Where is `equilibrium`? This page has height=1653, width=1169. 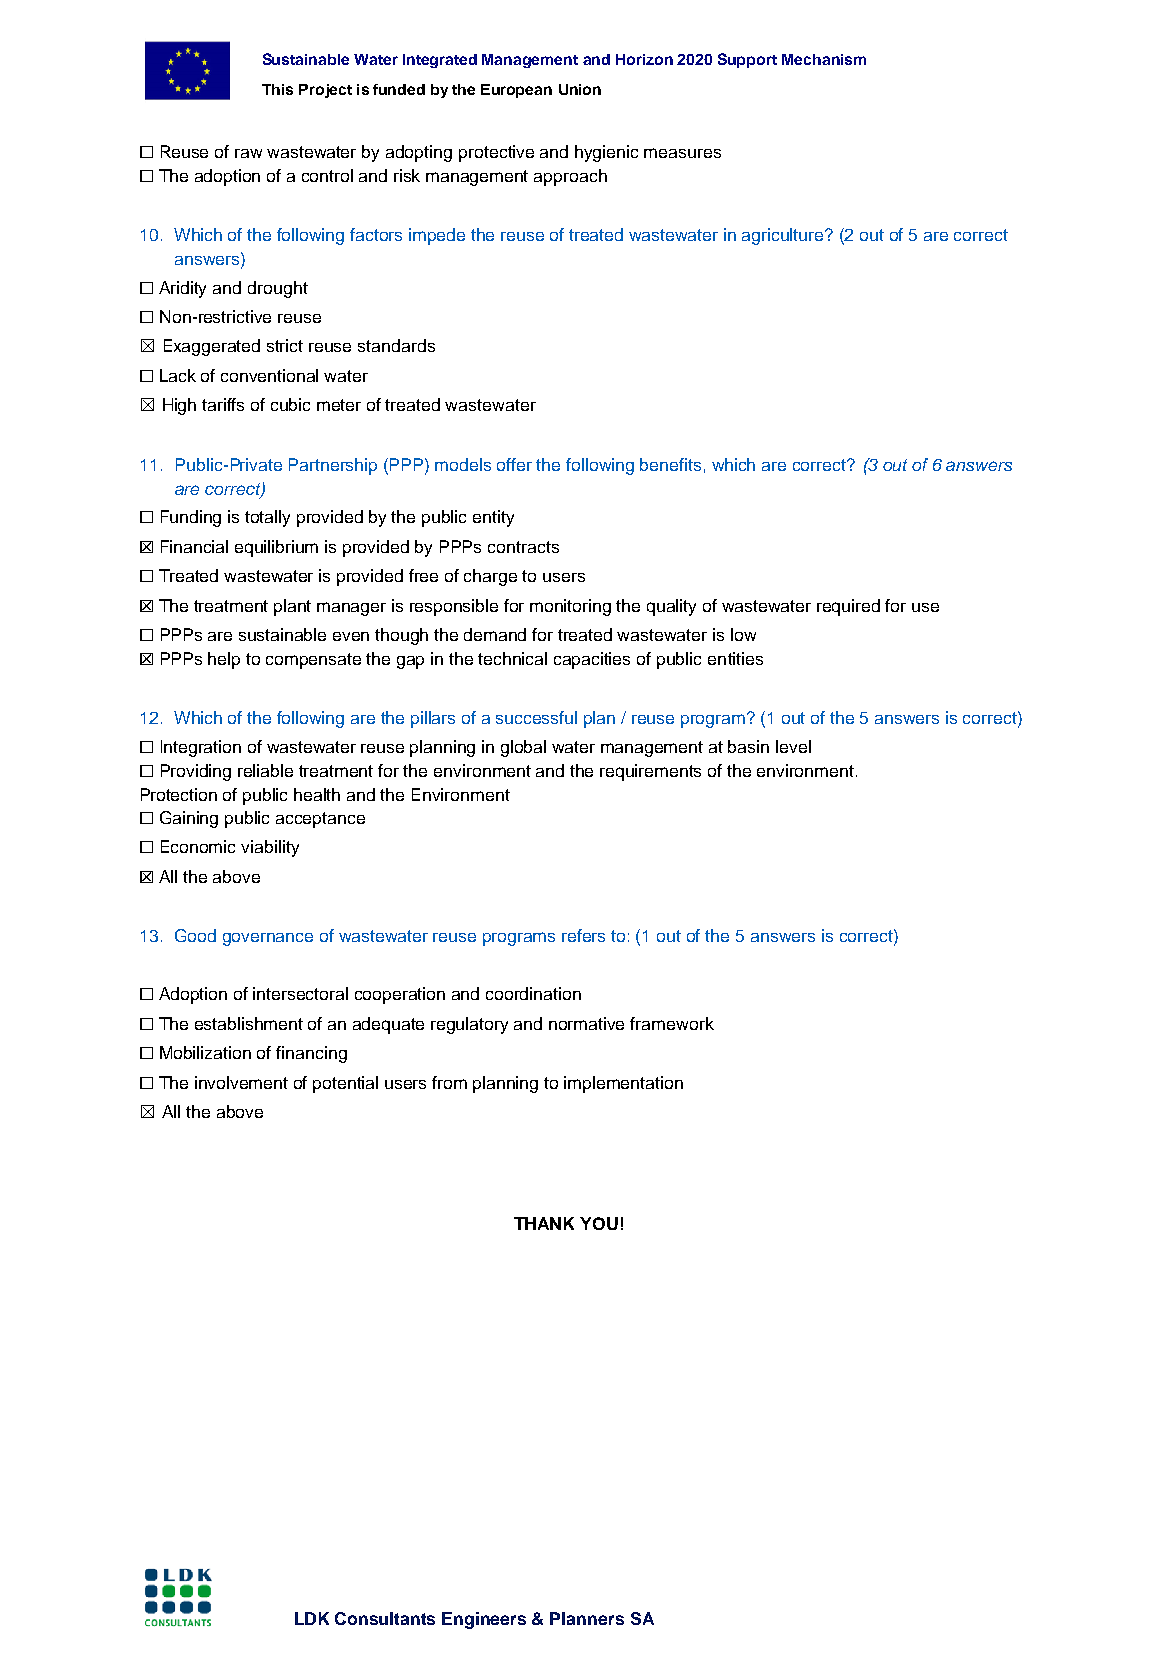 equilibrium is located at coordinates (276, 548).
